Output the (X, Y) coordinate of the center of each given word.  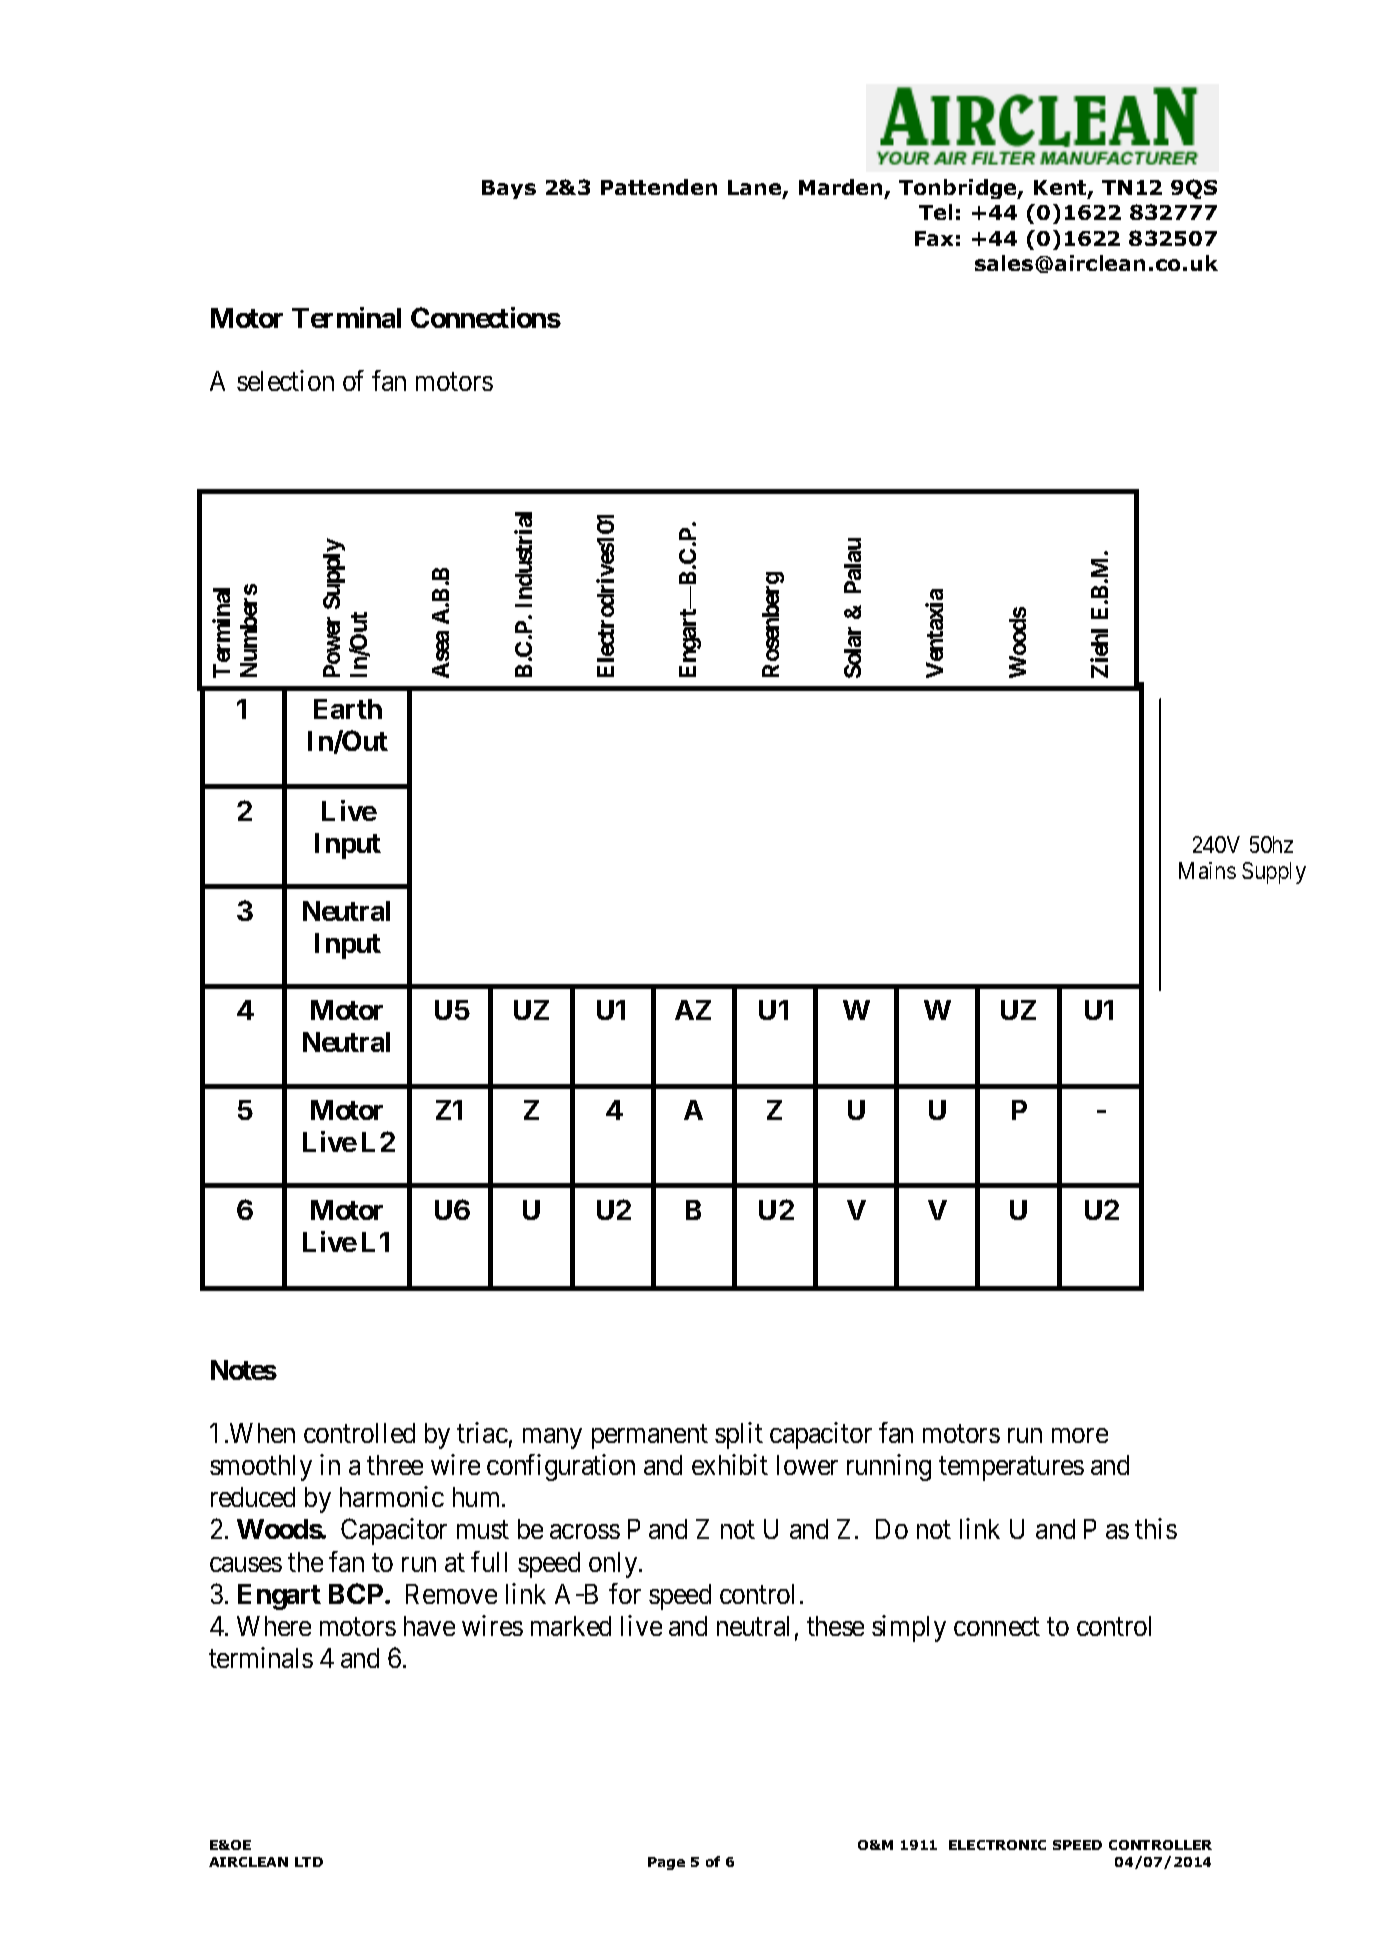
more (1080, 1436)
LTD (309, 1862)
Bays (509, 189)
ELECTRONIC (997, 1845)
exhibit (730, 1464)
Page (666, 1863)
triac (482, 1432)
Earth (348, 709)
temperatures (1011, 1469)
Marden (840, 187)
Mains (1207, 870)
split (739, 1435)
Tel (935, 212)
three (395, 1465)
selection (285, 380)
